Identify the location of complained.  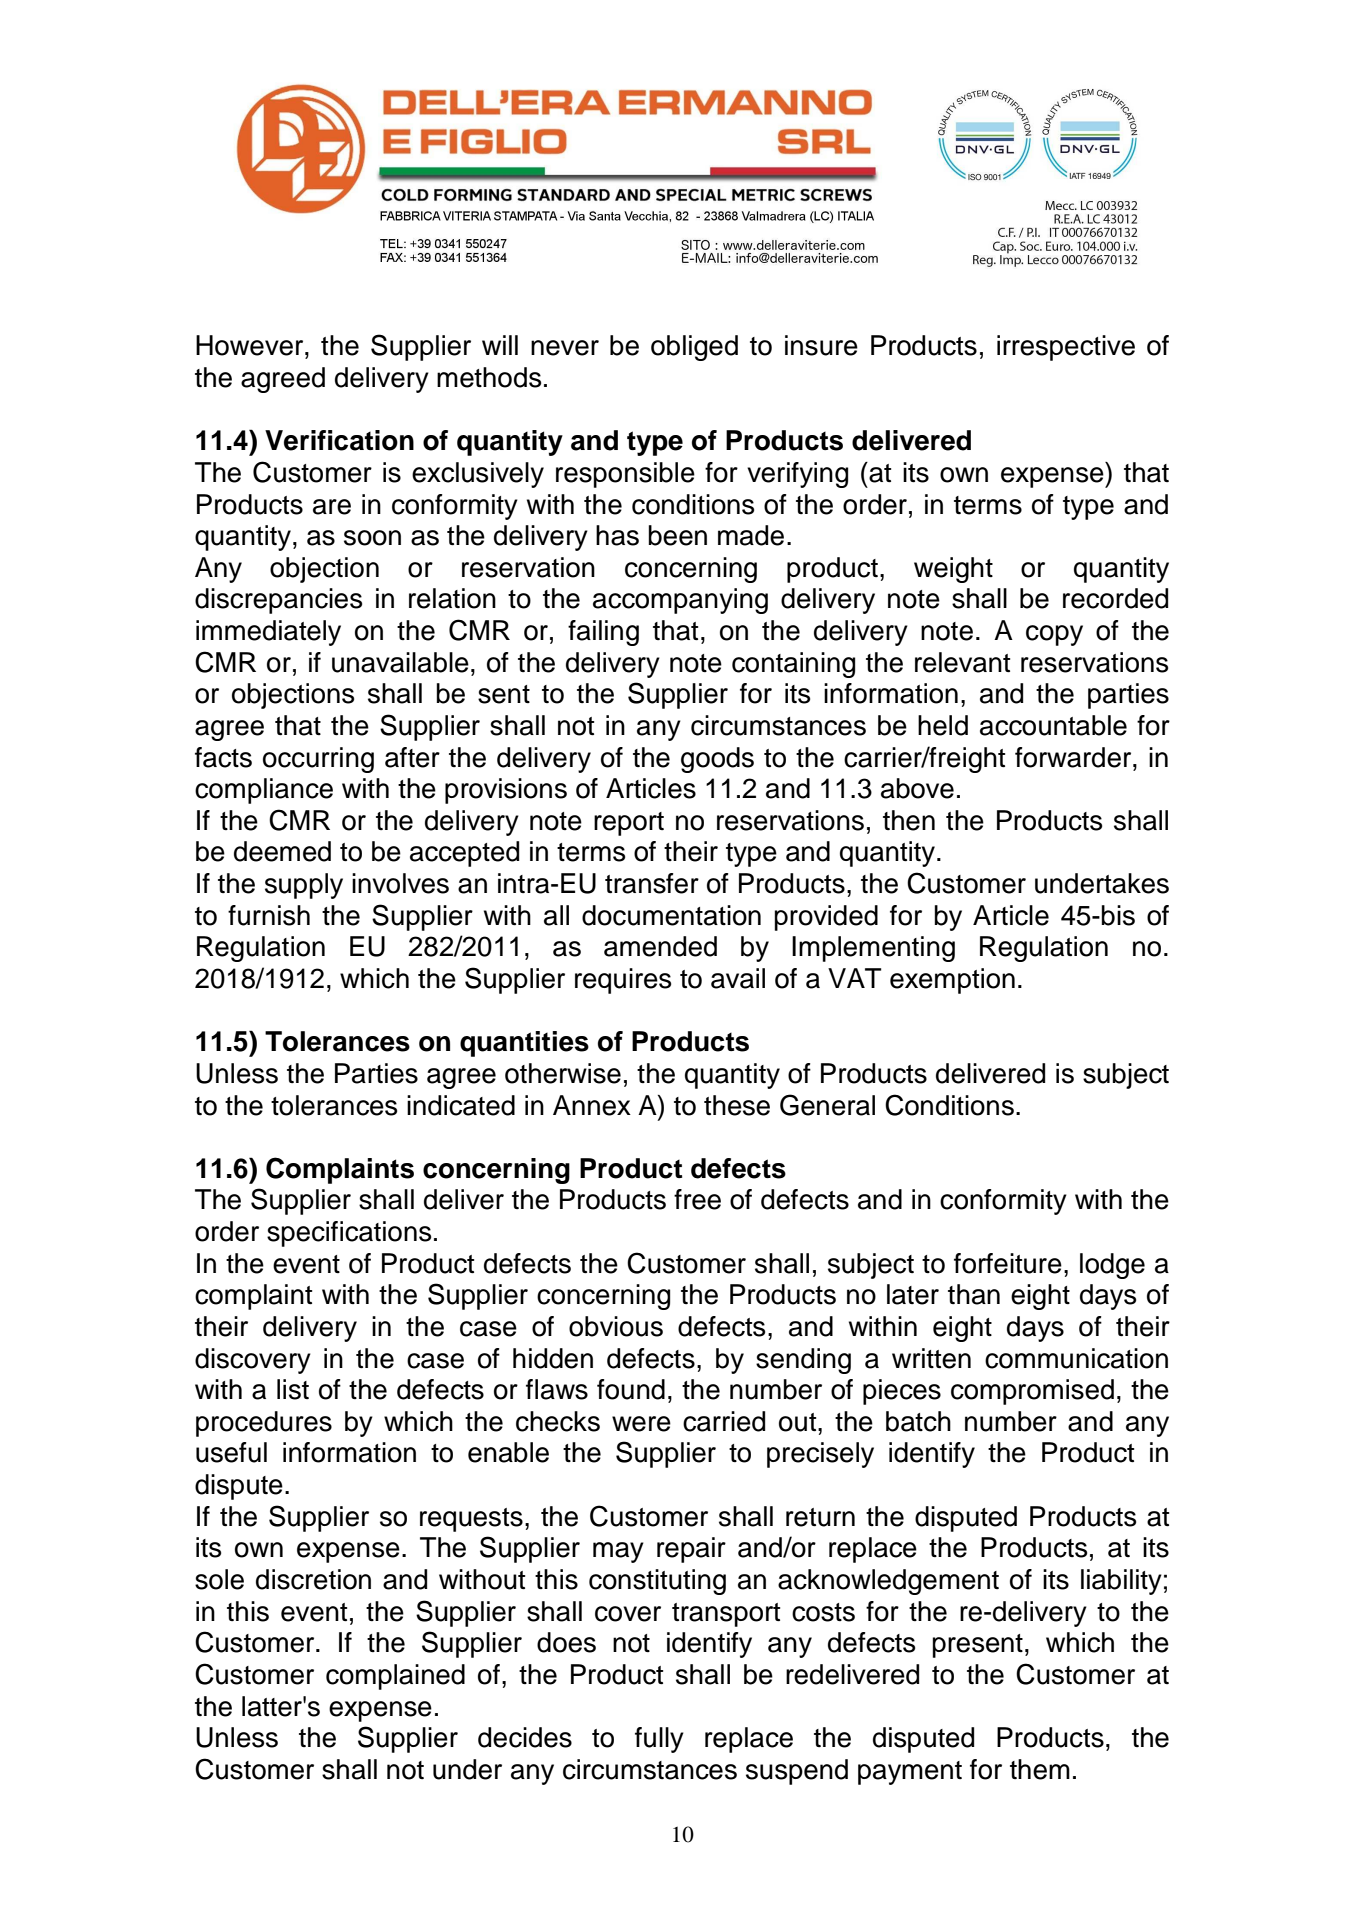
(395, 1677).
